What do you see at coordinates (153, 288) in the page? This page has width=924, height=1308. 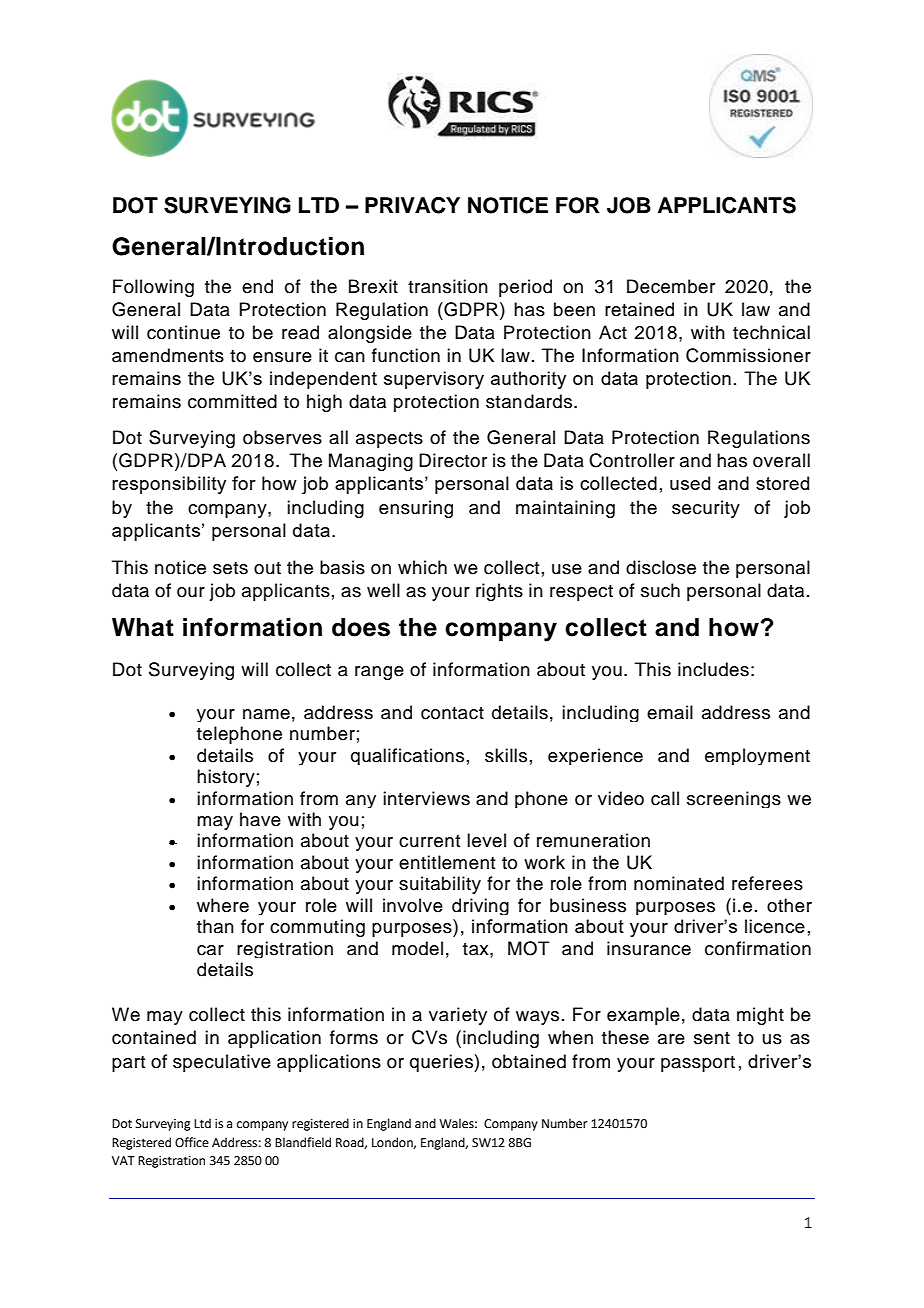 I see `Following` at bounding box center [153, 288].
